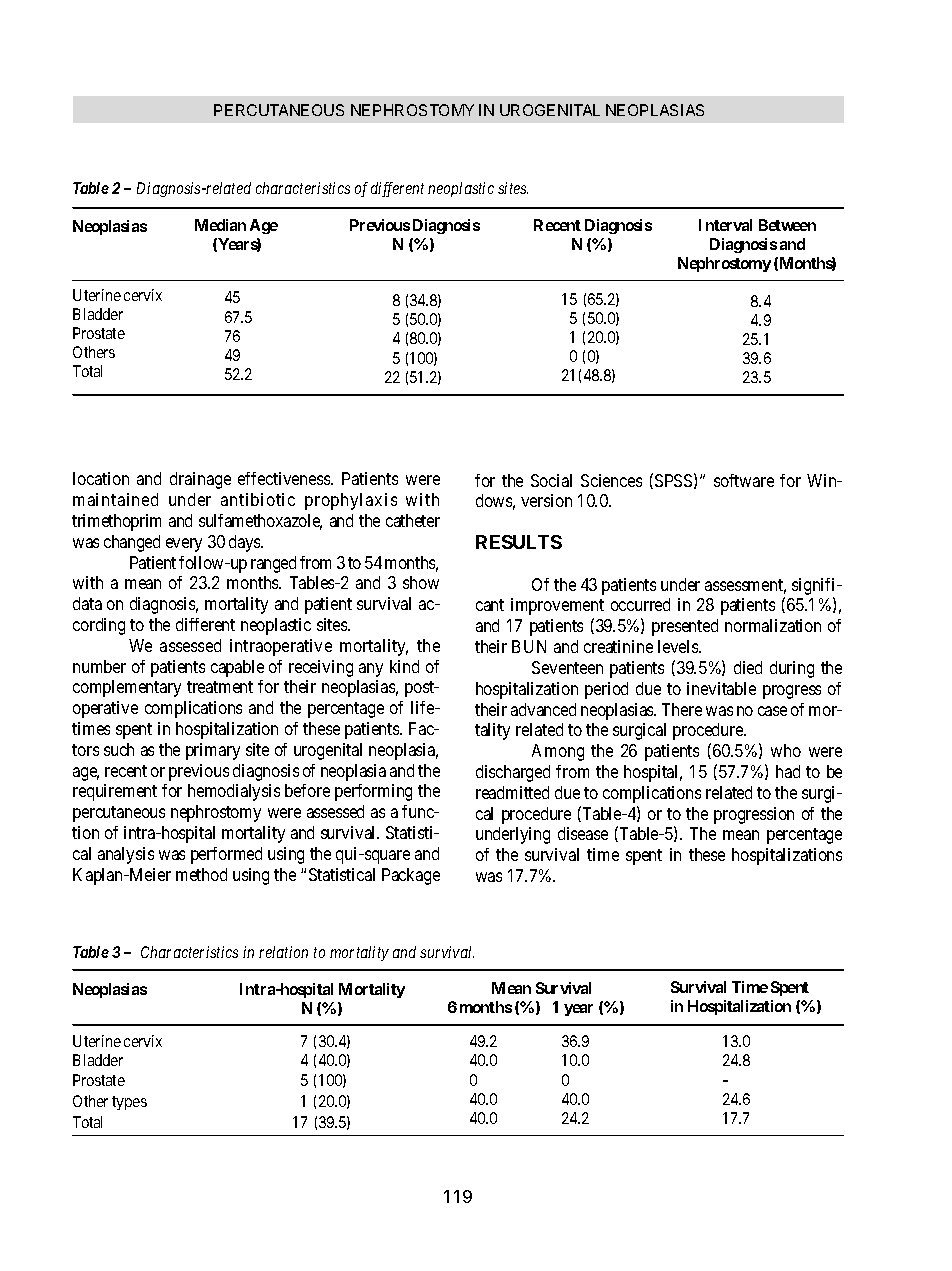  I want to click on Interval, so click(725, 225).
